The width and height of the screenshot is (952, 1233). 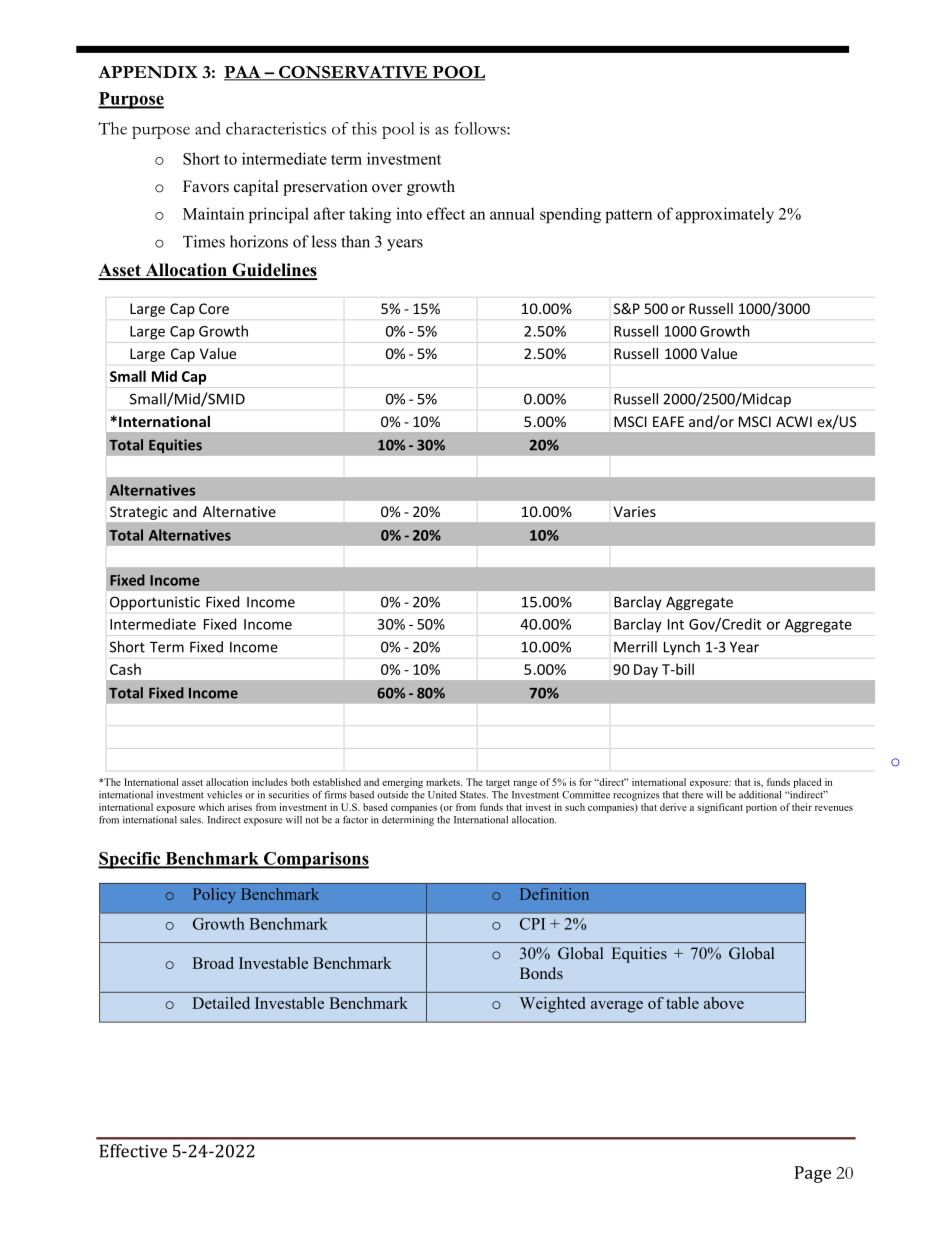 What do you see at coordinates (214, 308) in the screenshot?
I see `Core` at bounding box center [214, 308].
